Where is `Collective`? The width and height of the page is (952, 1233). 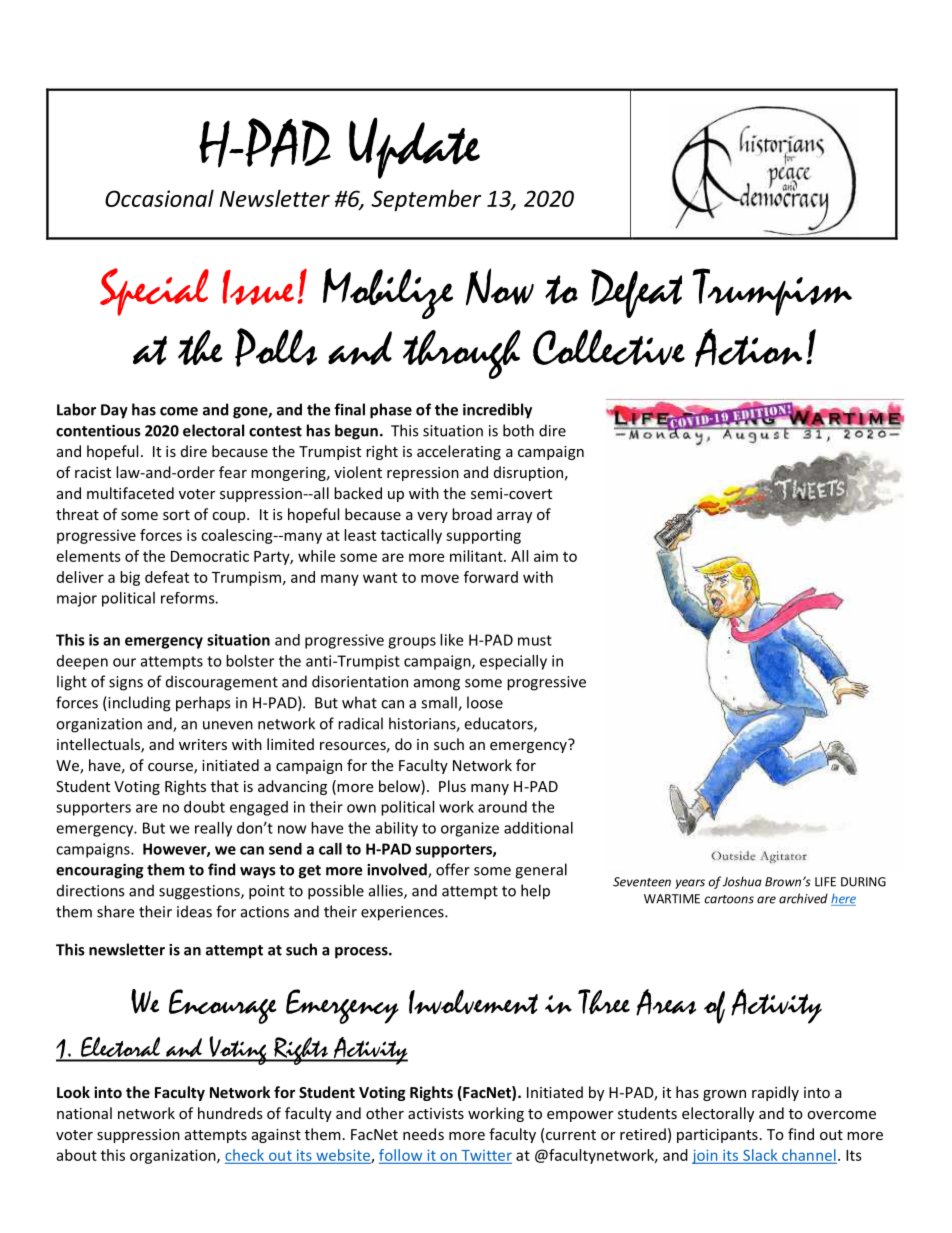 Collective is located at coordinates (609, 347).
